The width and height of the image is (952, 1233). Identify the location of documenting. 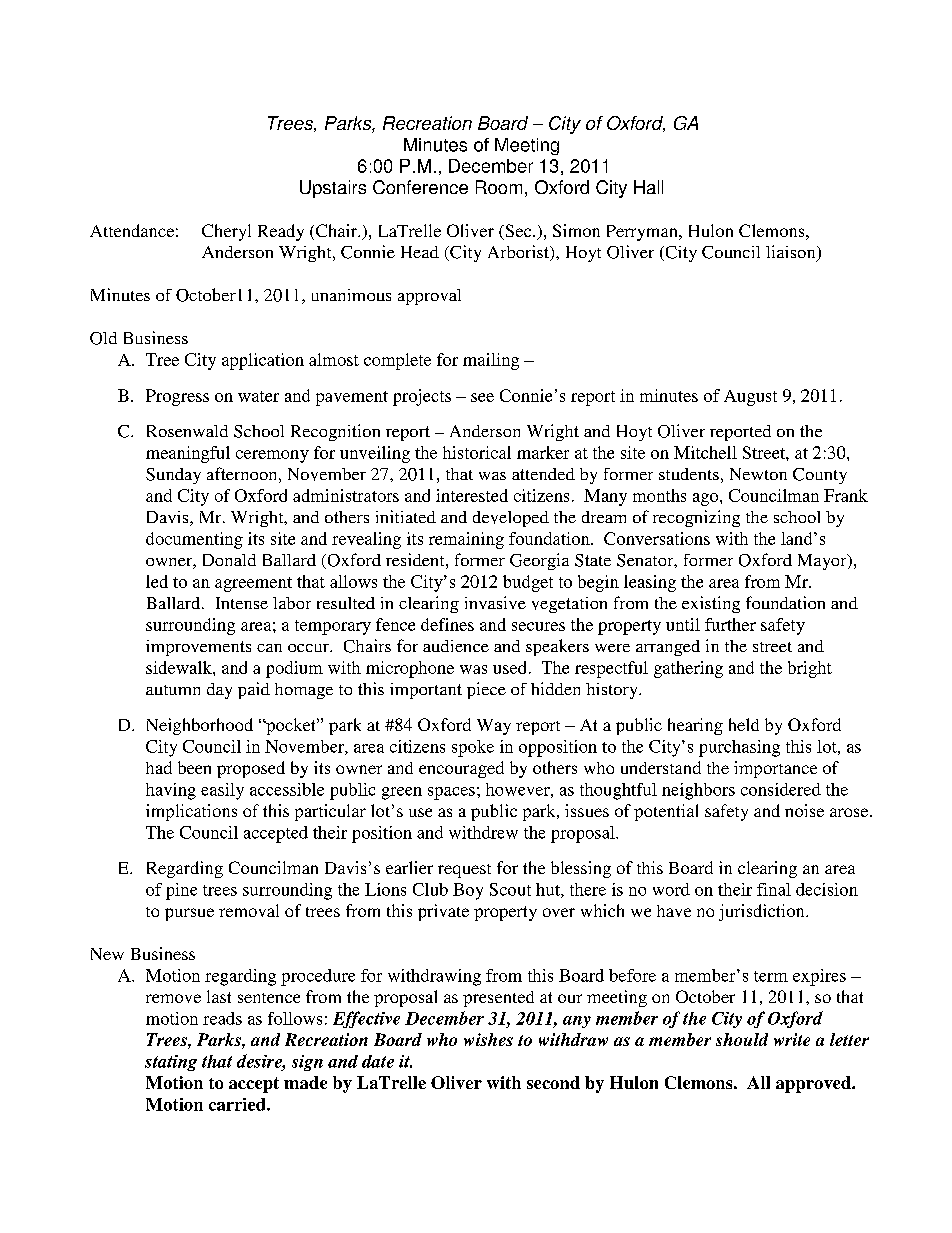
(194, 540).
